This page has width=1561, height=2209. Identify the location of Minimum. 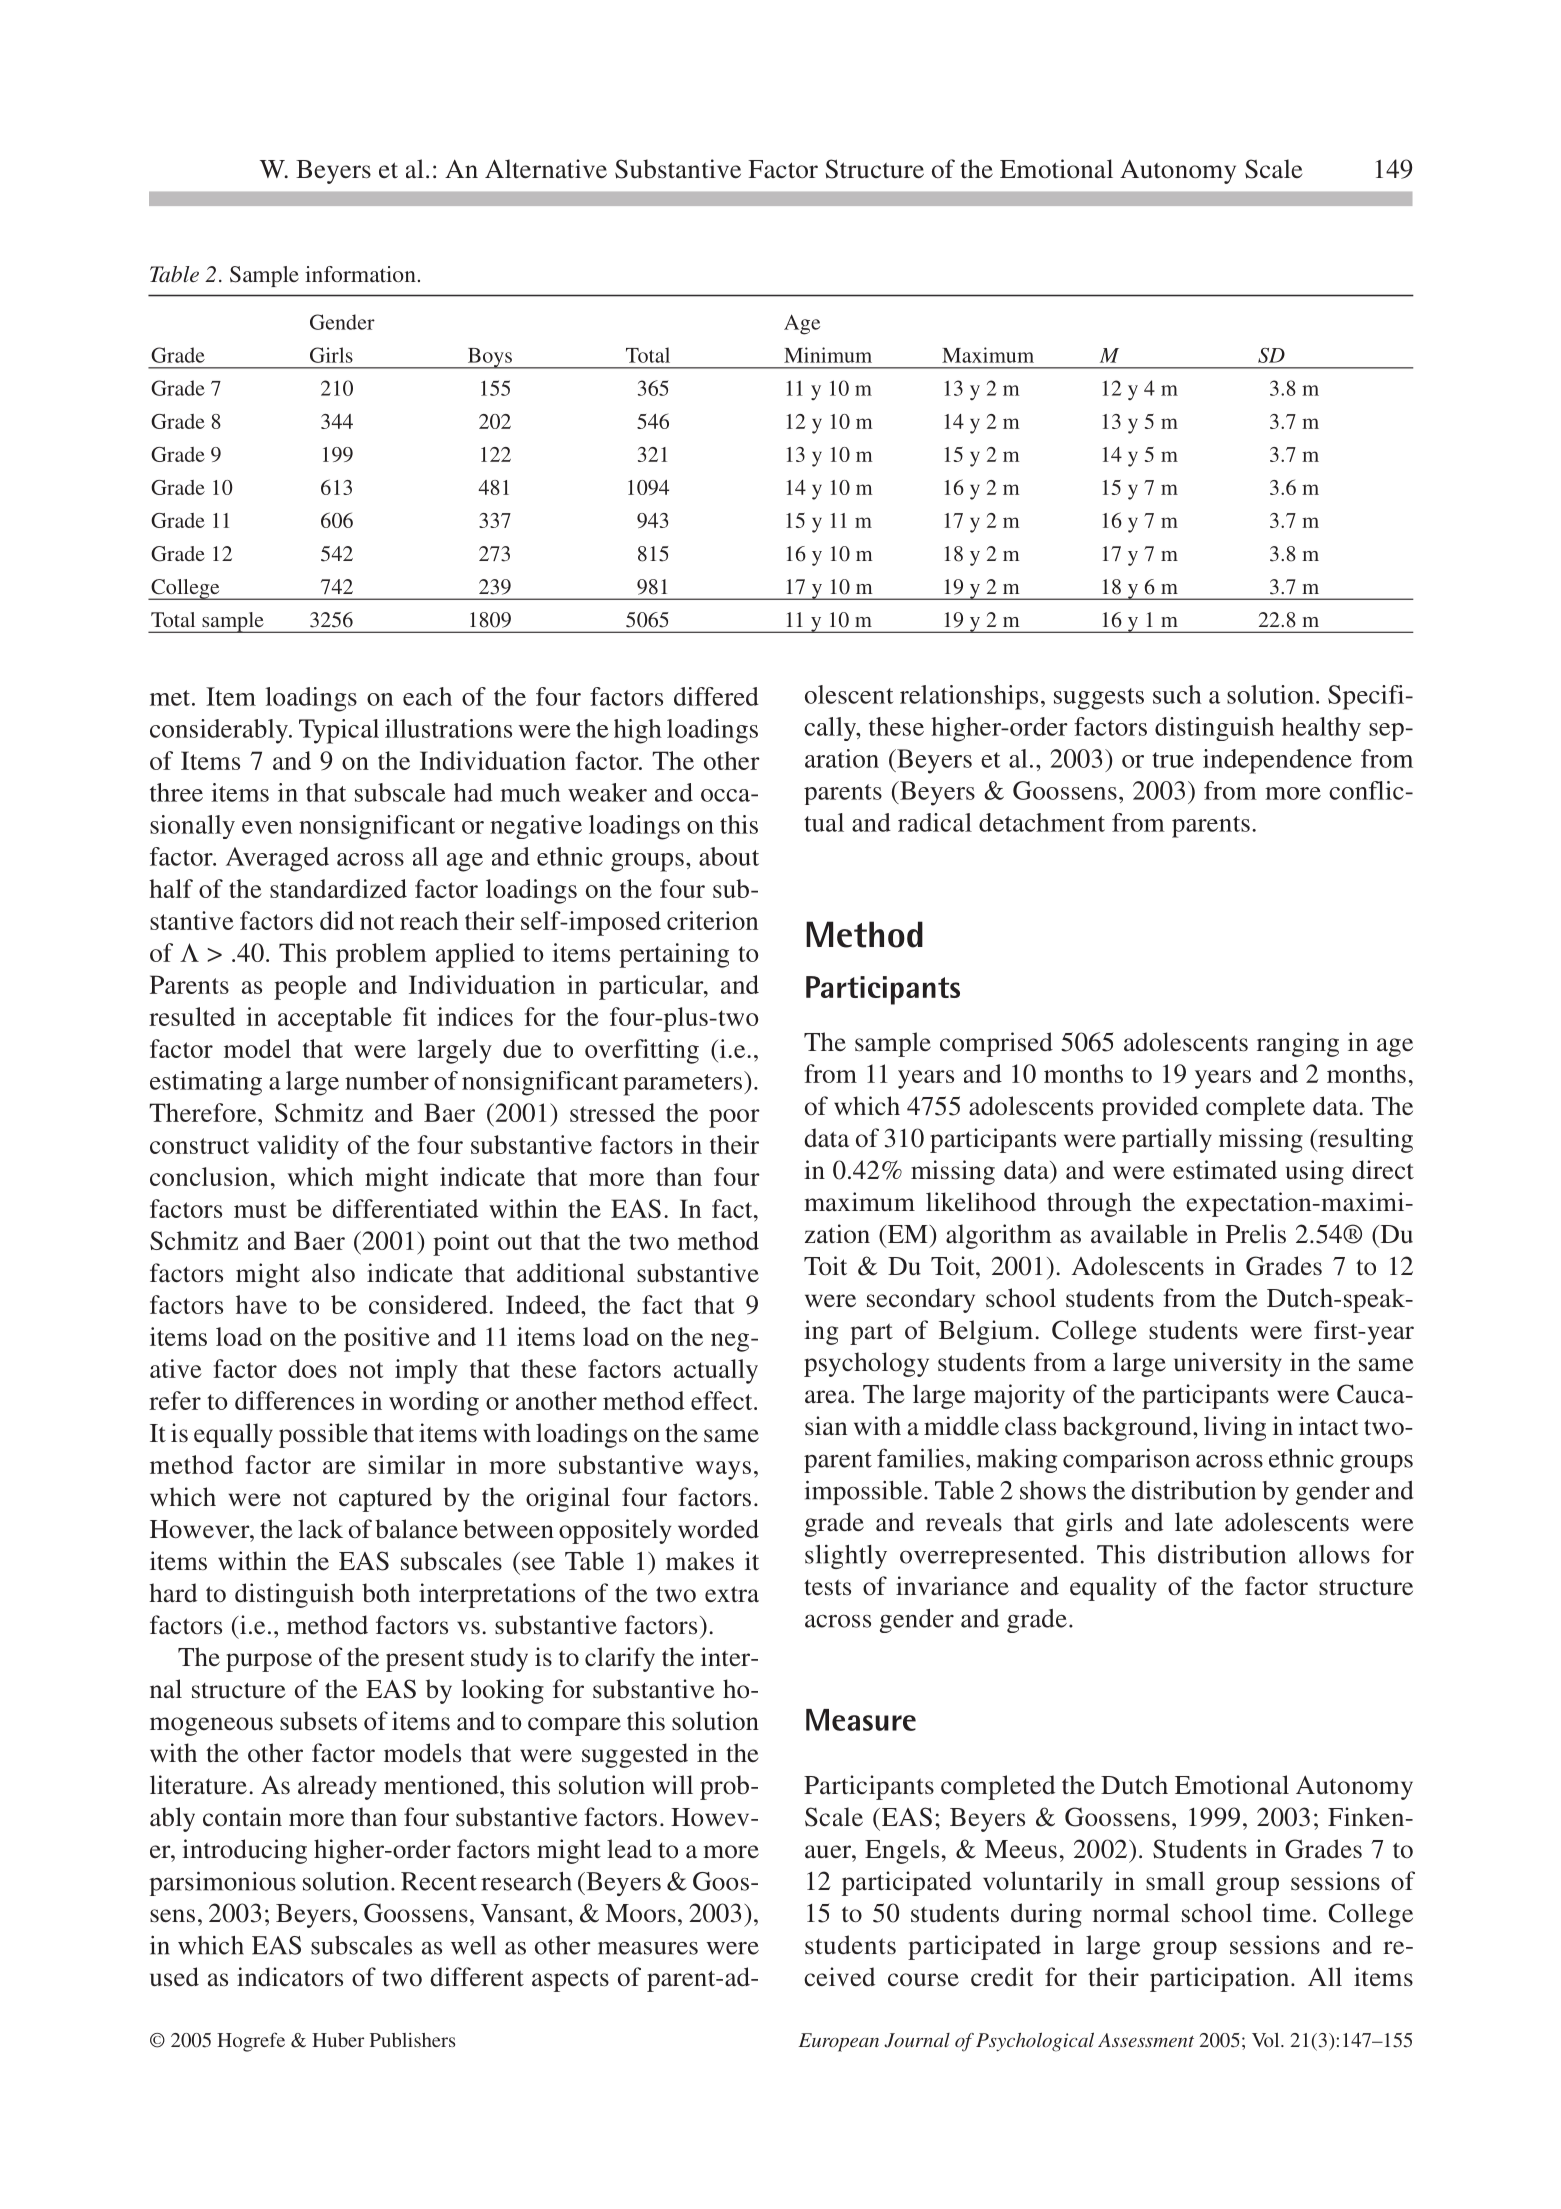
(828, 355).
